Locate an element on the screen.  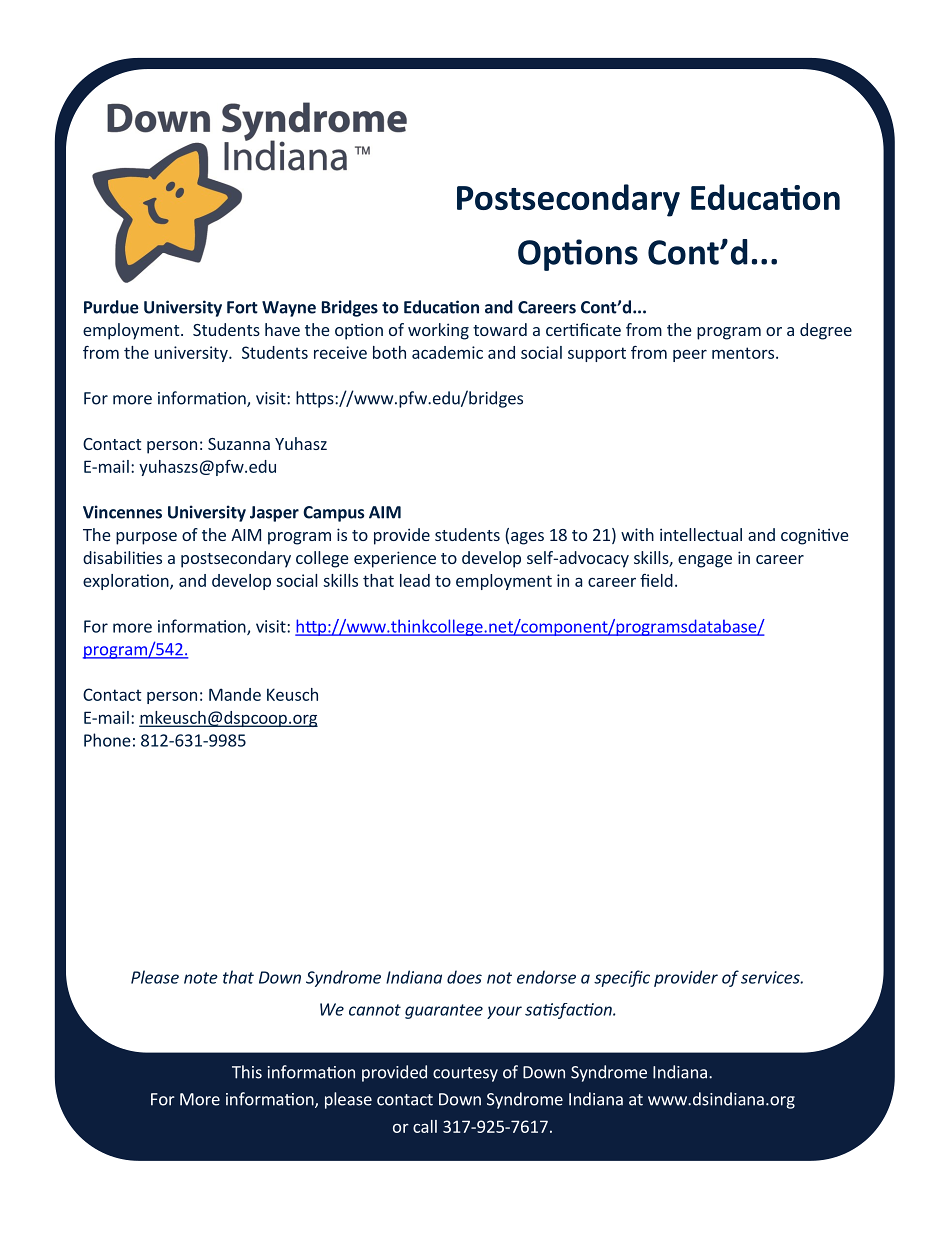
Phone is located at coordinates (107, 740).
